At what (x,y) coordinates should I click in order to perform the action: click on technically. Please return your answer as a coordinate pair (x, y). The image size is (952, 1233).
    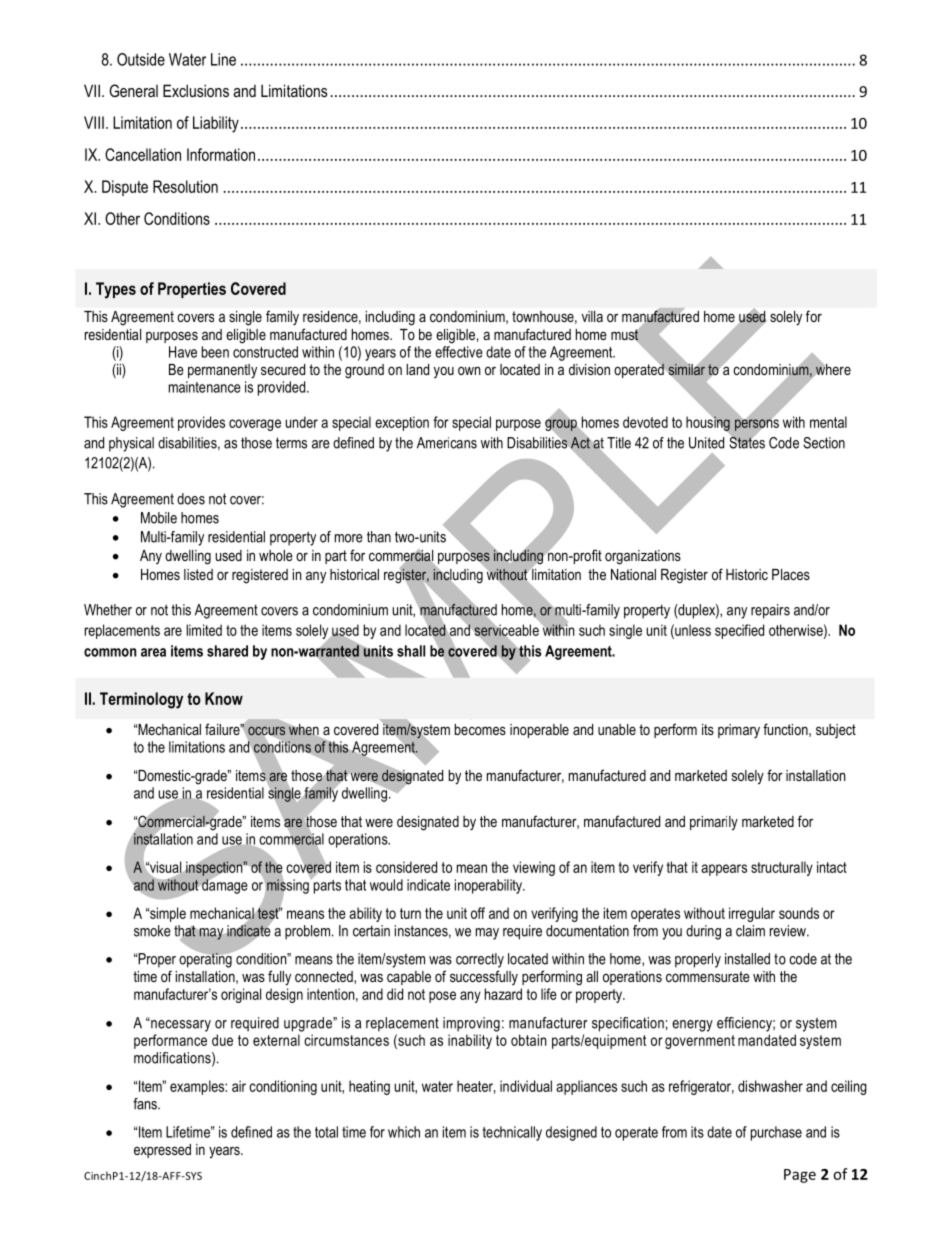
    Looking at the image, I should click on (512, 1133).
